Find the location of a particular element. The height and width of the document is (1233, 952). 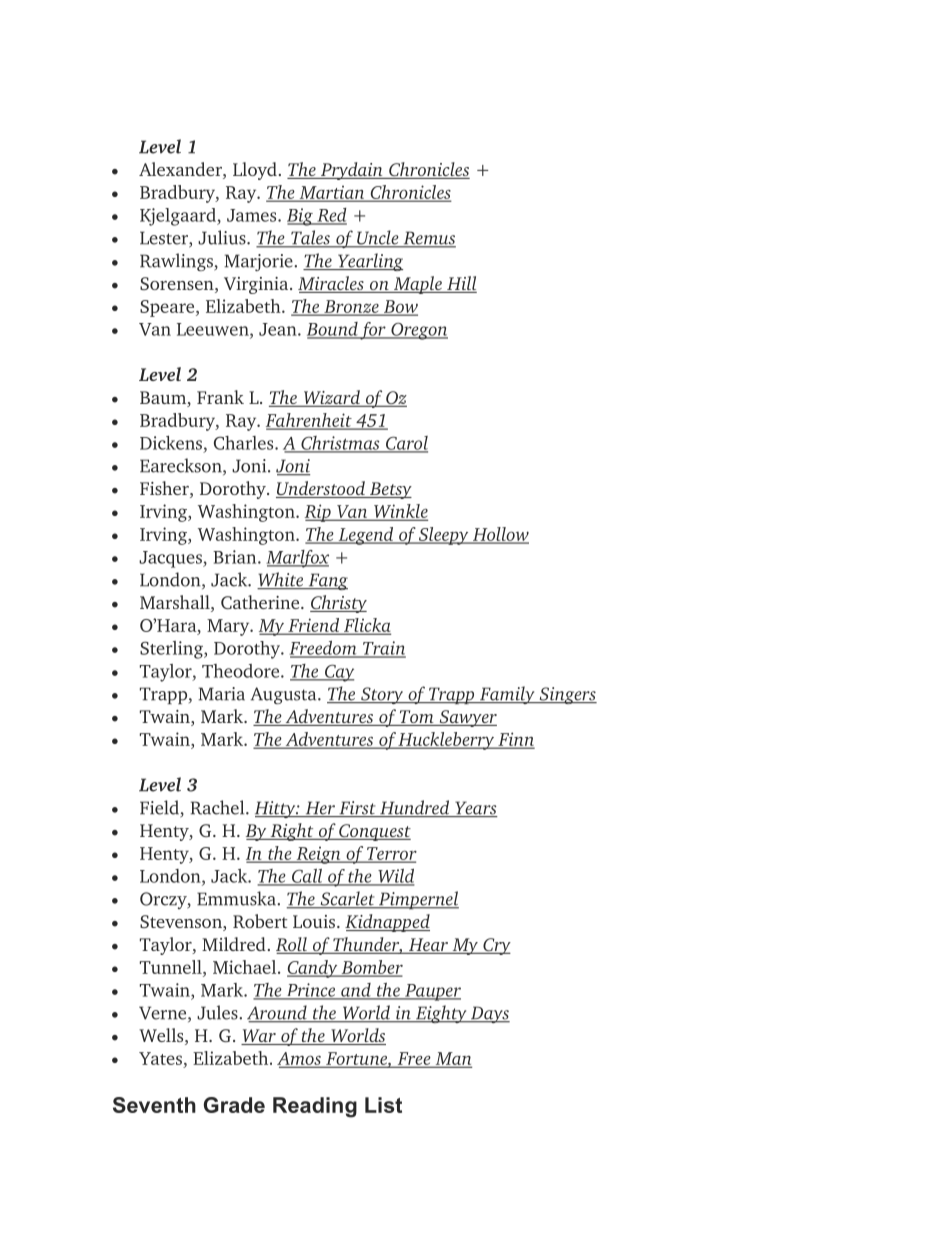

List is located at coordinates (383, 1105).
